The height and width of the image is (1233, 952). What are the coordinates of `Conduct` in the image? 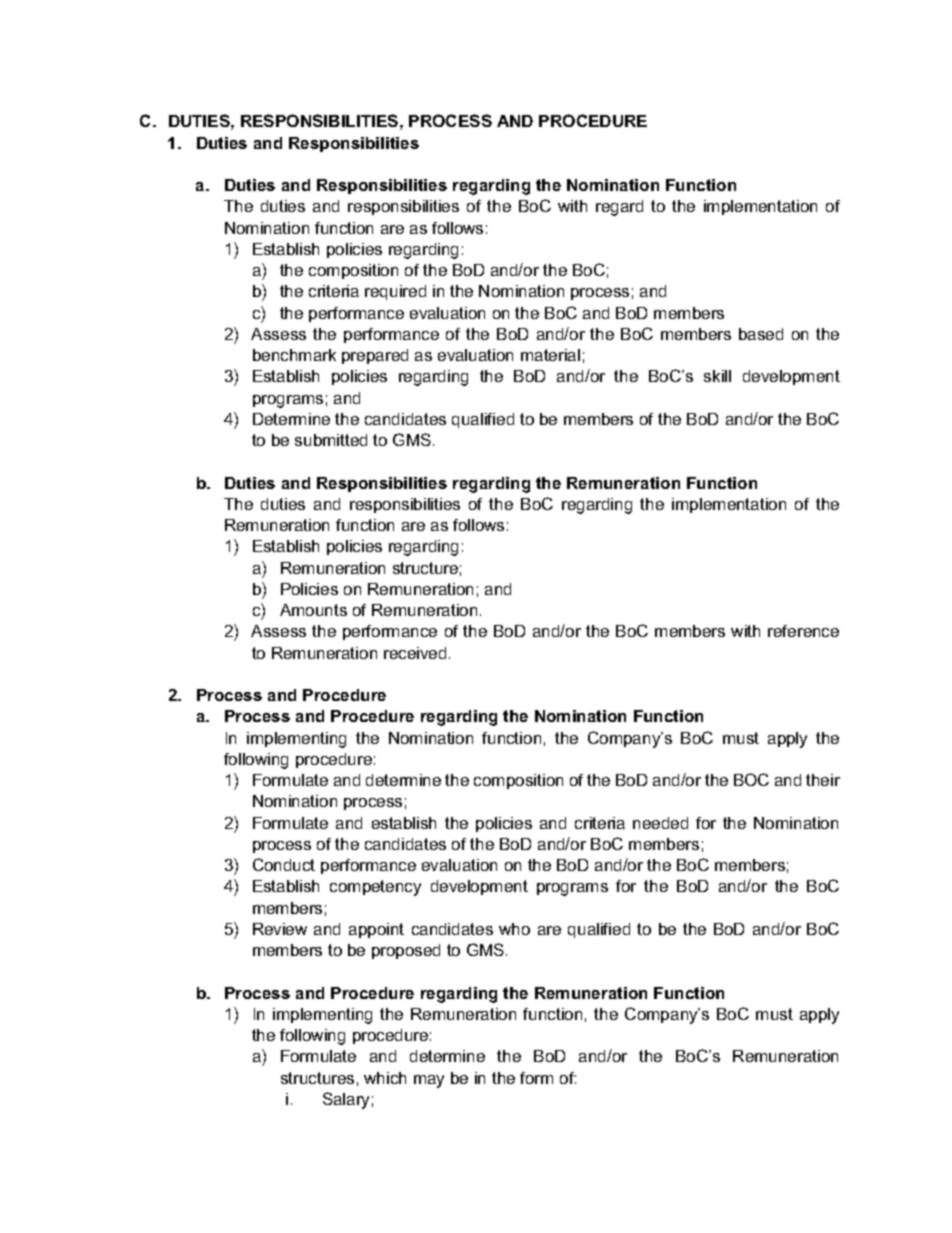 It's located at (284, 864).
